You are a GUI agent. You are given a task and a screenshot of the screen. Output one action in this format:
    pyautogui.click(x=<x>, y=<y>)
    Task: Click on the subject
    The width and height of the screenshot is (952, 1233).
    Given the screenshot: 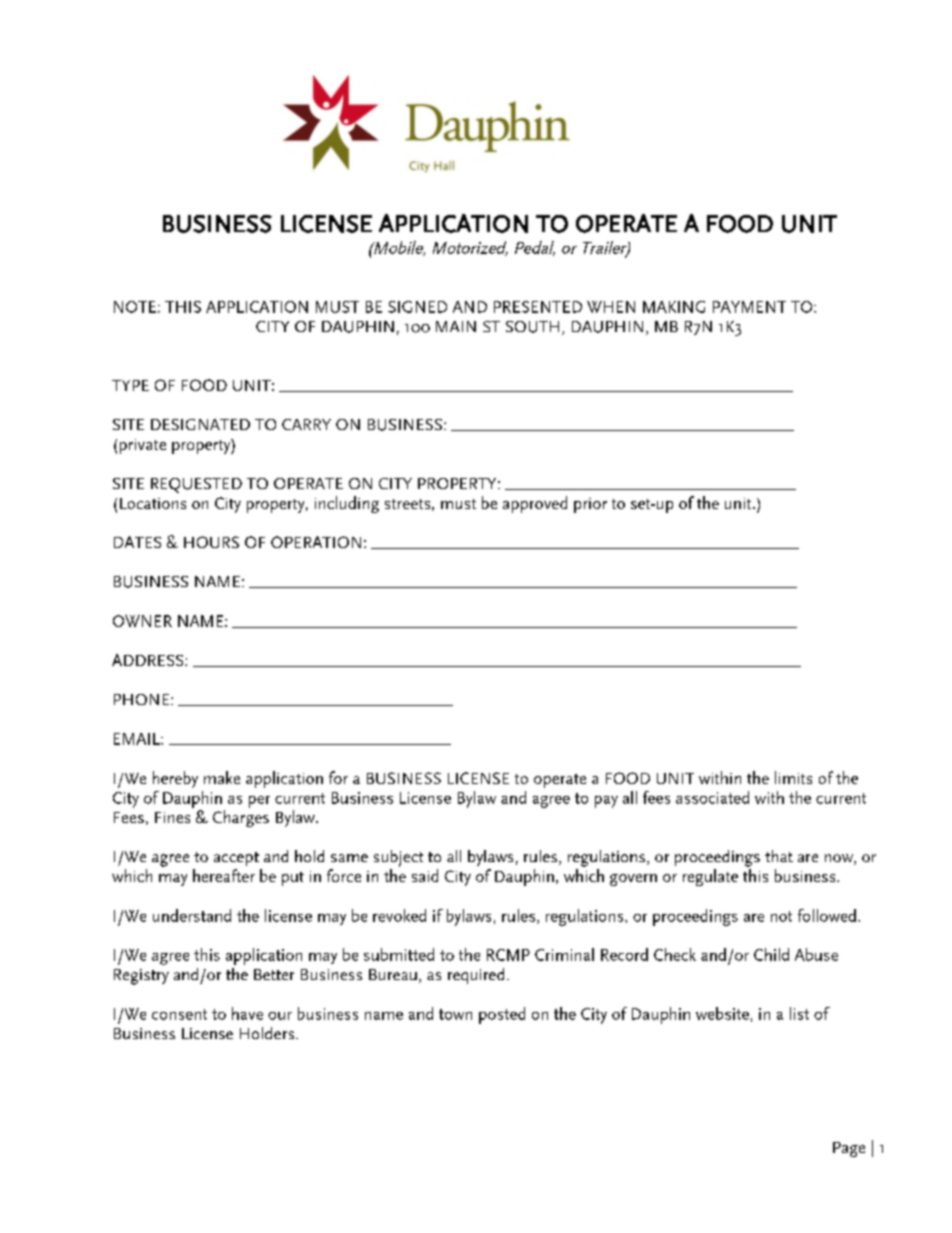 What is the action you would take?
    pyautogui.click(x=398, y=858)
